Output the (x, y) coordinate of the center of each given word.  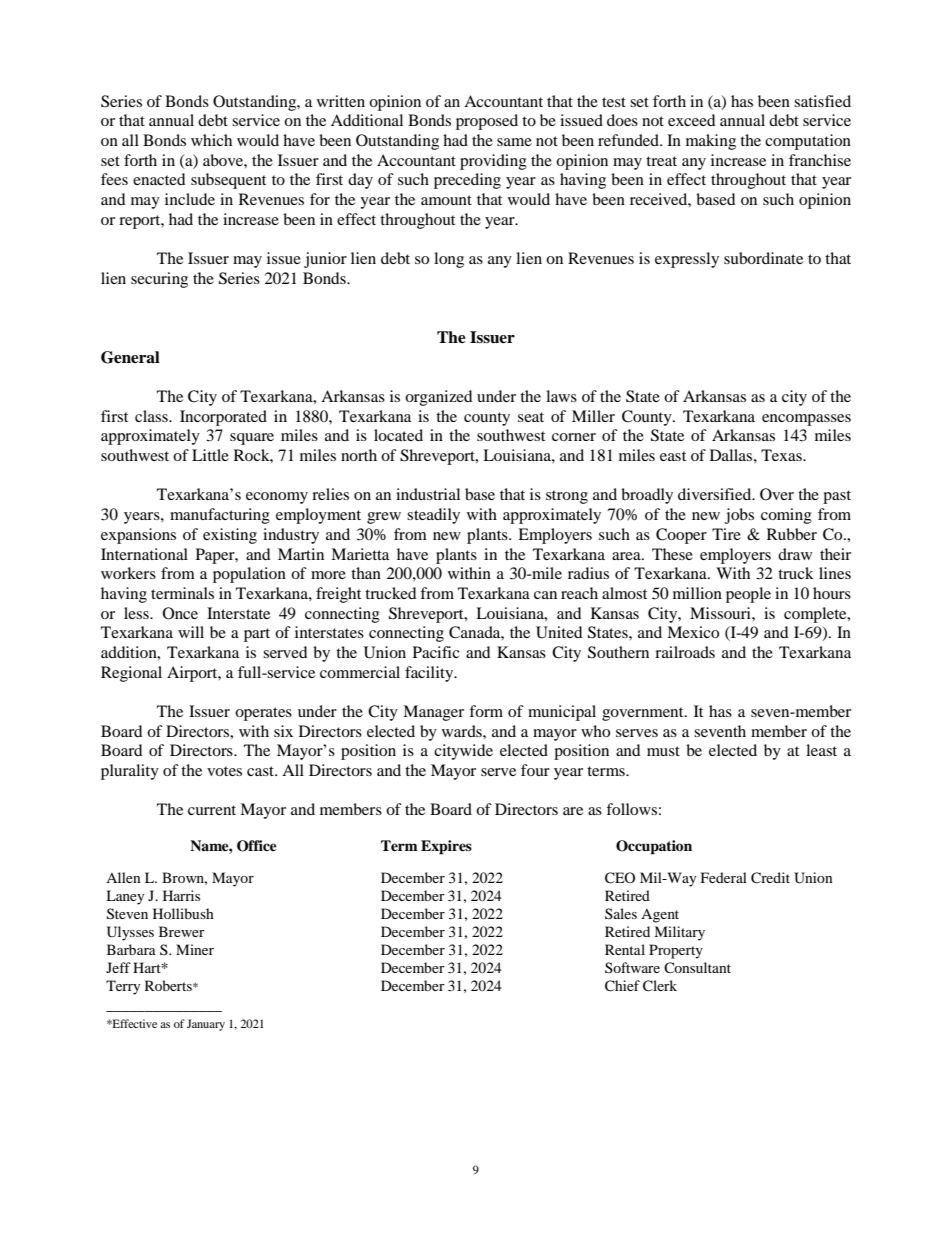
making (711, 142)
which (211, 140)
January (206, 1025)
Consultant (697, 967)
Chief (622, 986)
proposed (487, 122)
